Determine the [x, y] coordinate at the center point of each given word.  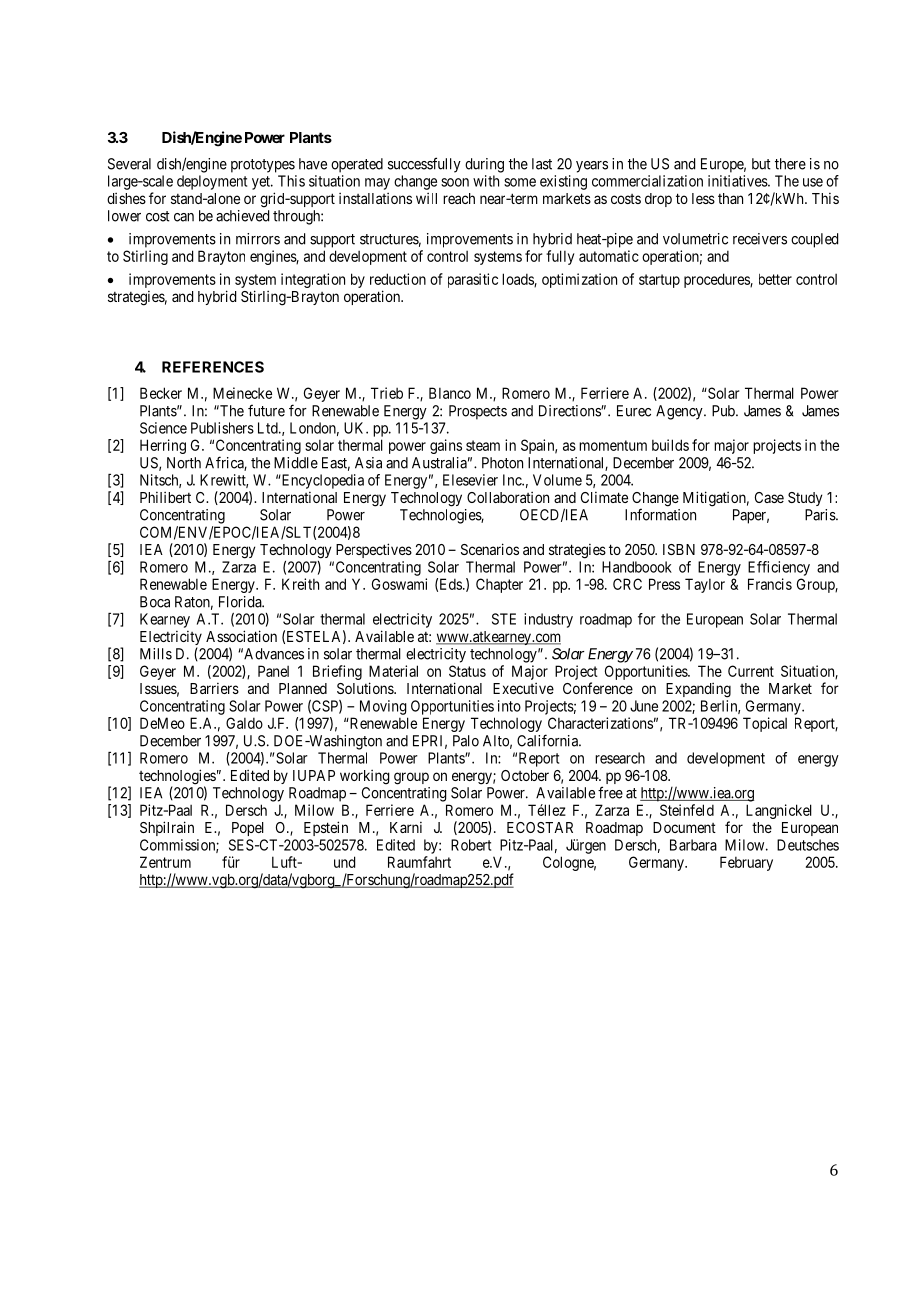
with [486, 181]
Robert [471, 845]
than [730, 198]
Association [241, 636]
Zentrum [165, 862]
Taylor [705, 585]
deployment [212, 182]
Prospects [478, 412]
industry [548, 620]
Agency [680, 412]
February [746, 863]
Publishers [222, 428]
